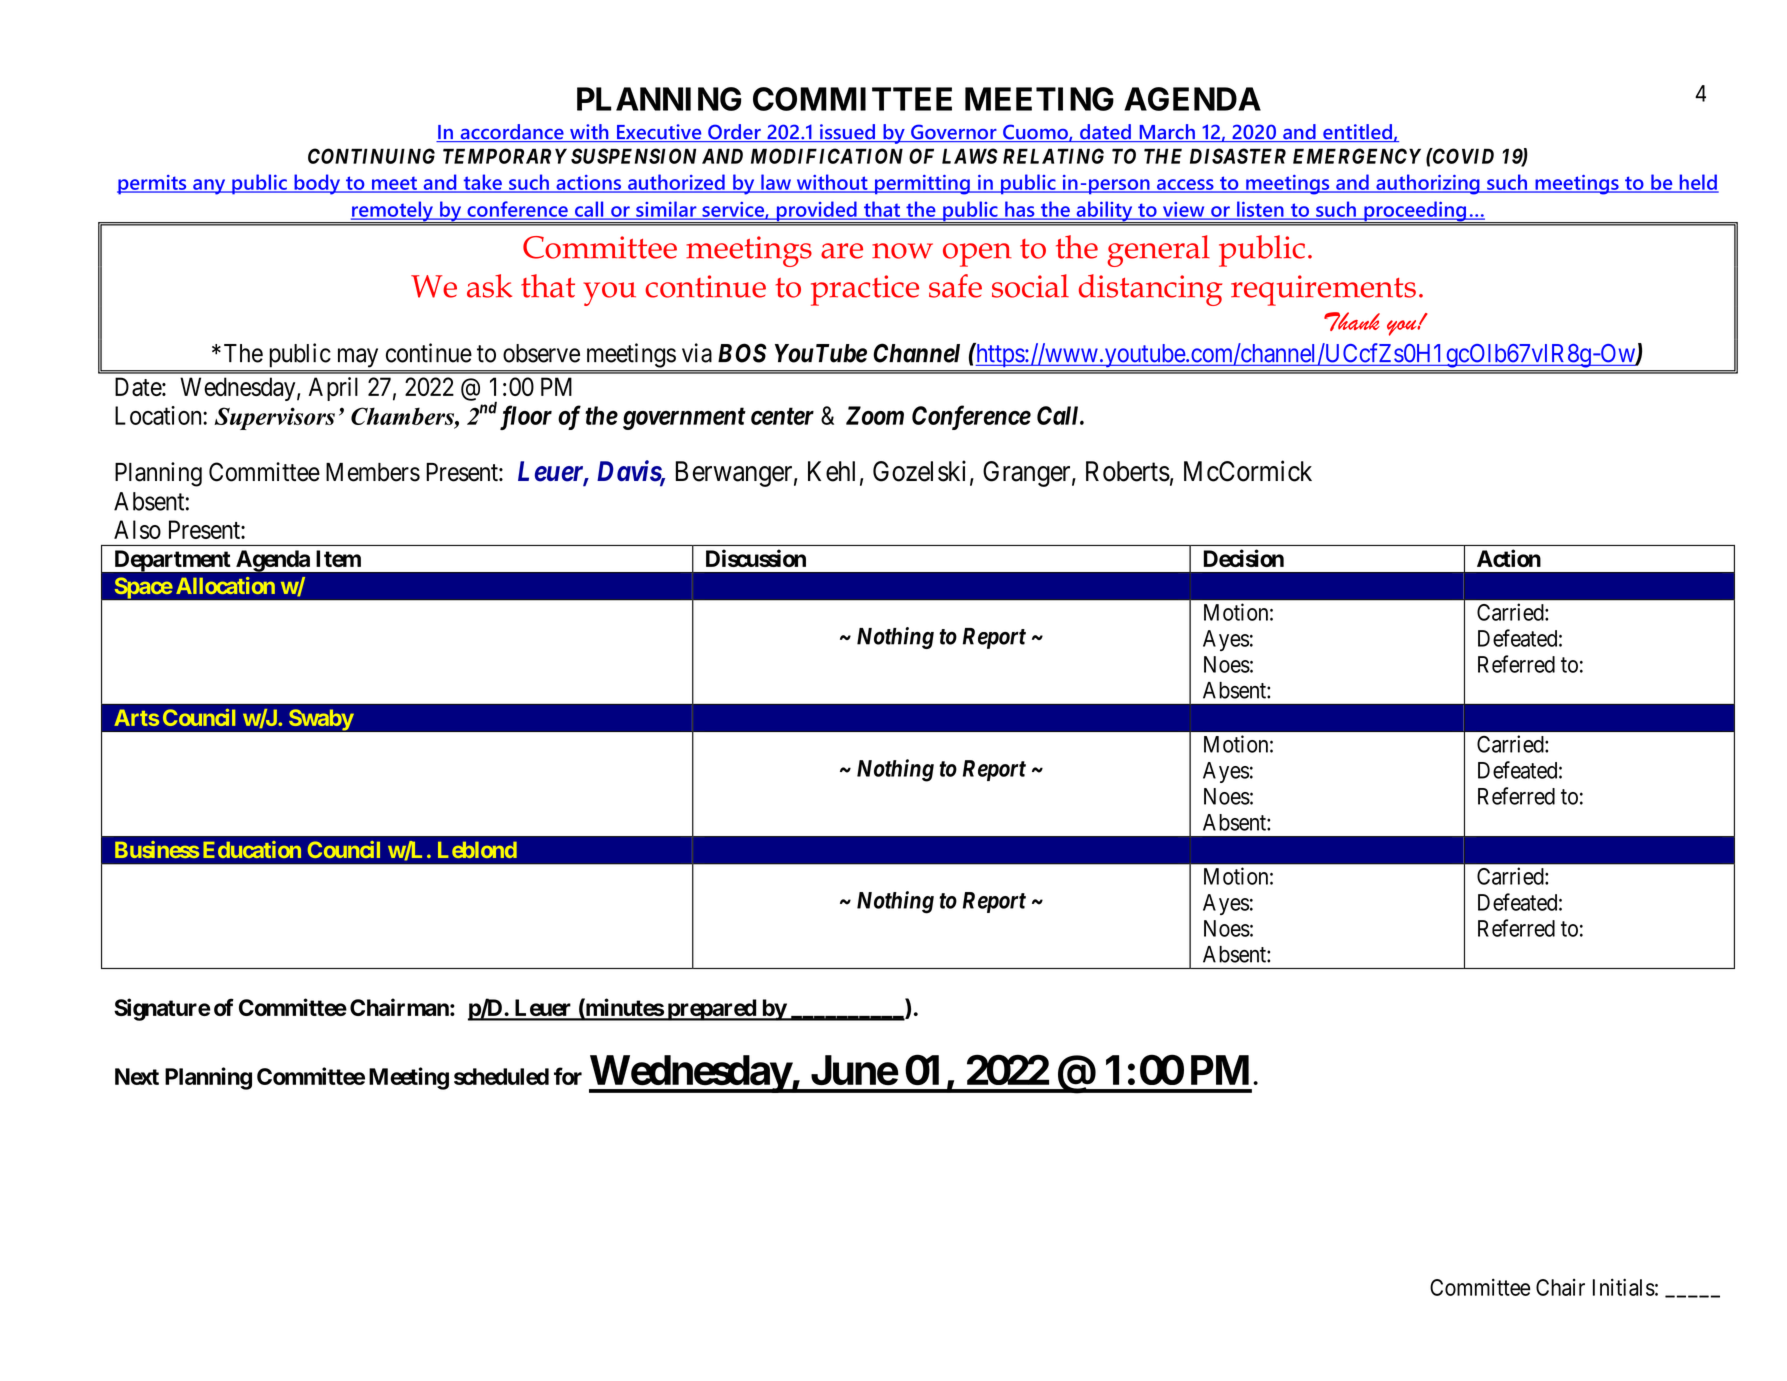 Image resolution: width=1787 pixels, height=1381 pixels. I want to click on body, so click(317, 184).
